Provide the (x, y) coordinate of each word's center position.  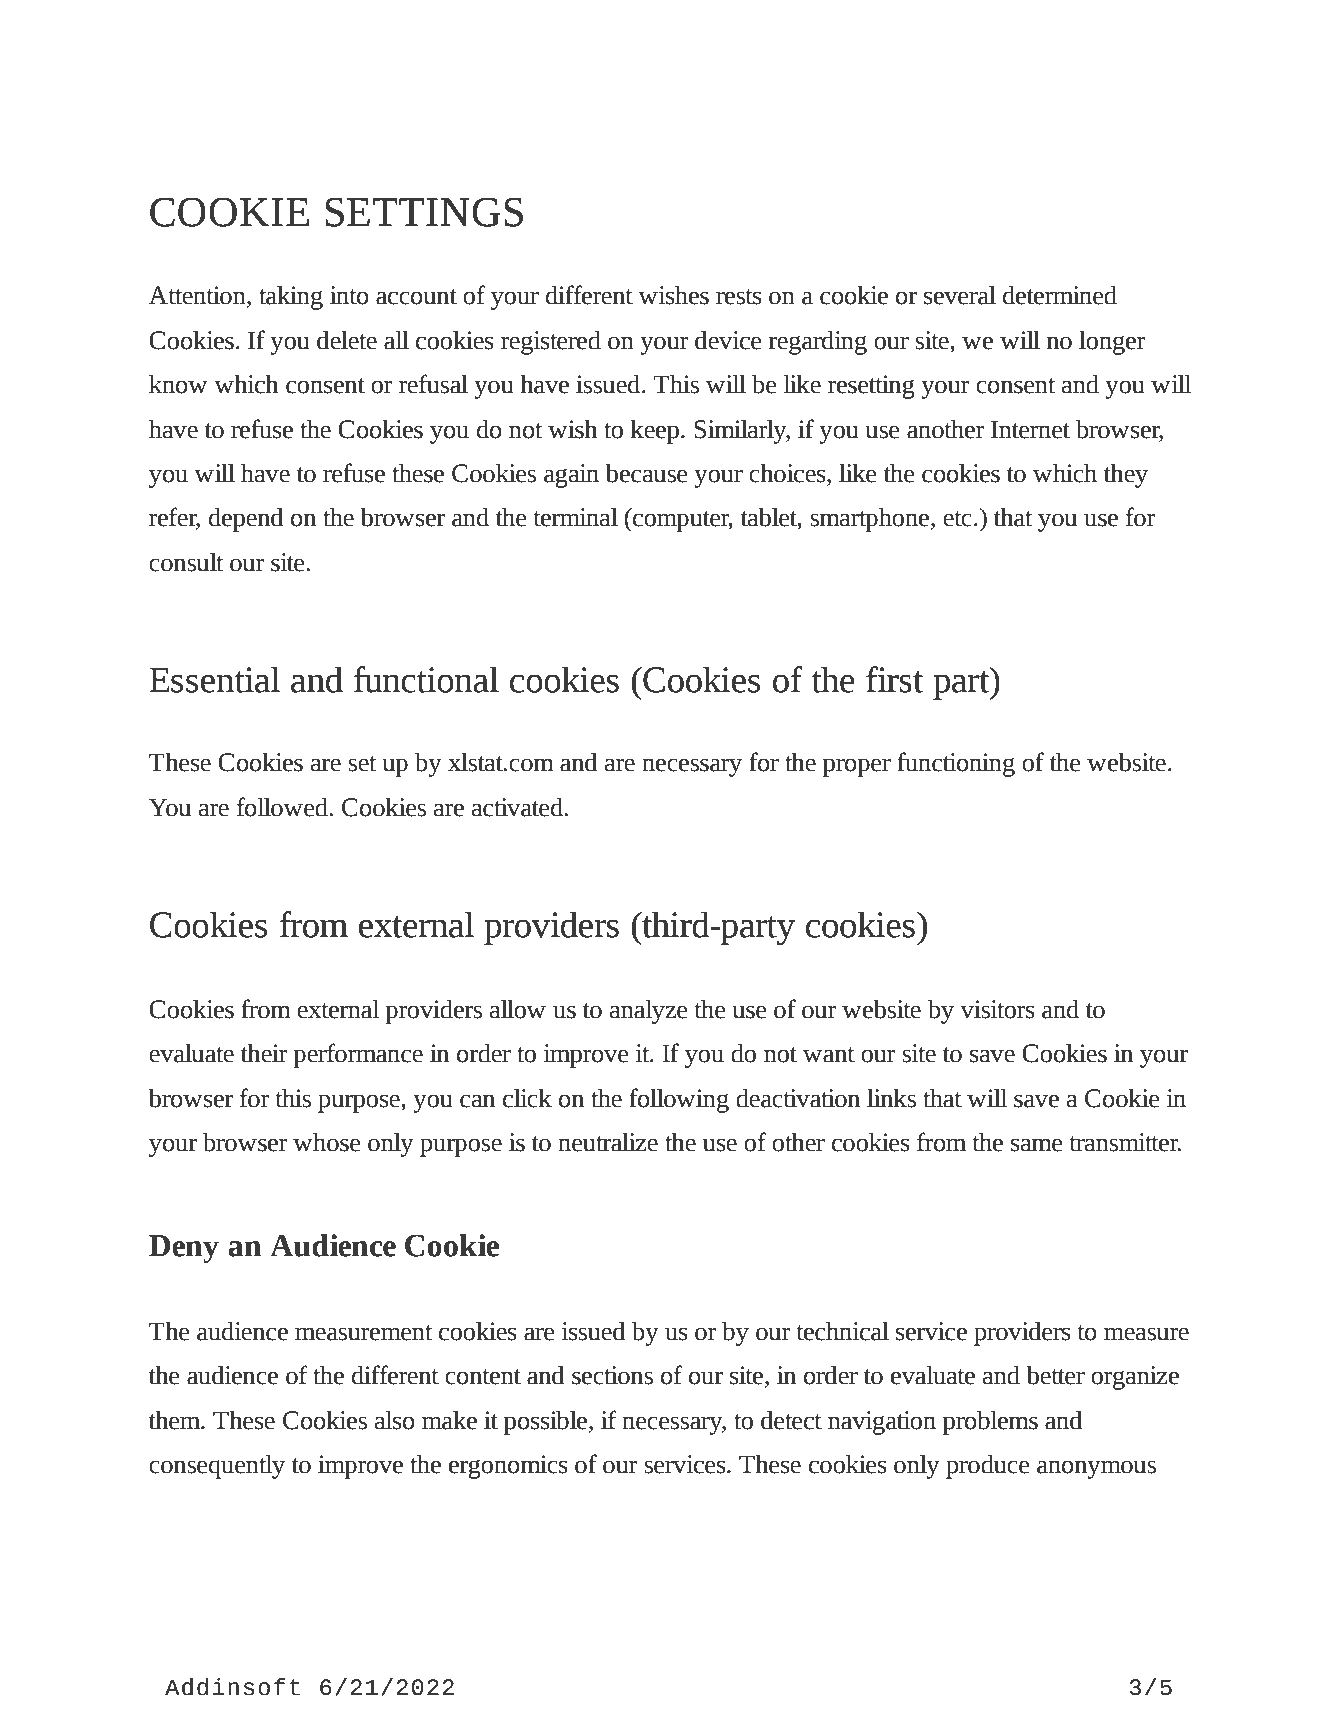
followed (283, 807)
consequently (217, 1467)
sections (612, 1375)
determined (1060, 295)
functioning (956, 764)
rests (739, 297)
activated (518, 807)
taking (291, 298)
